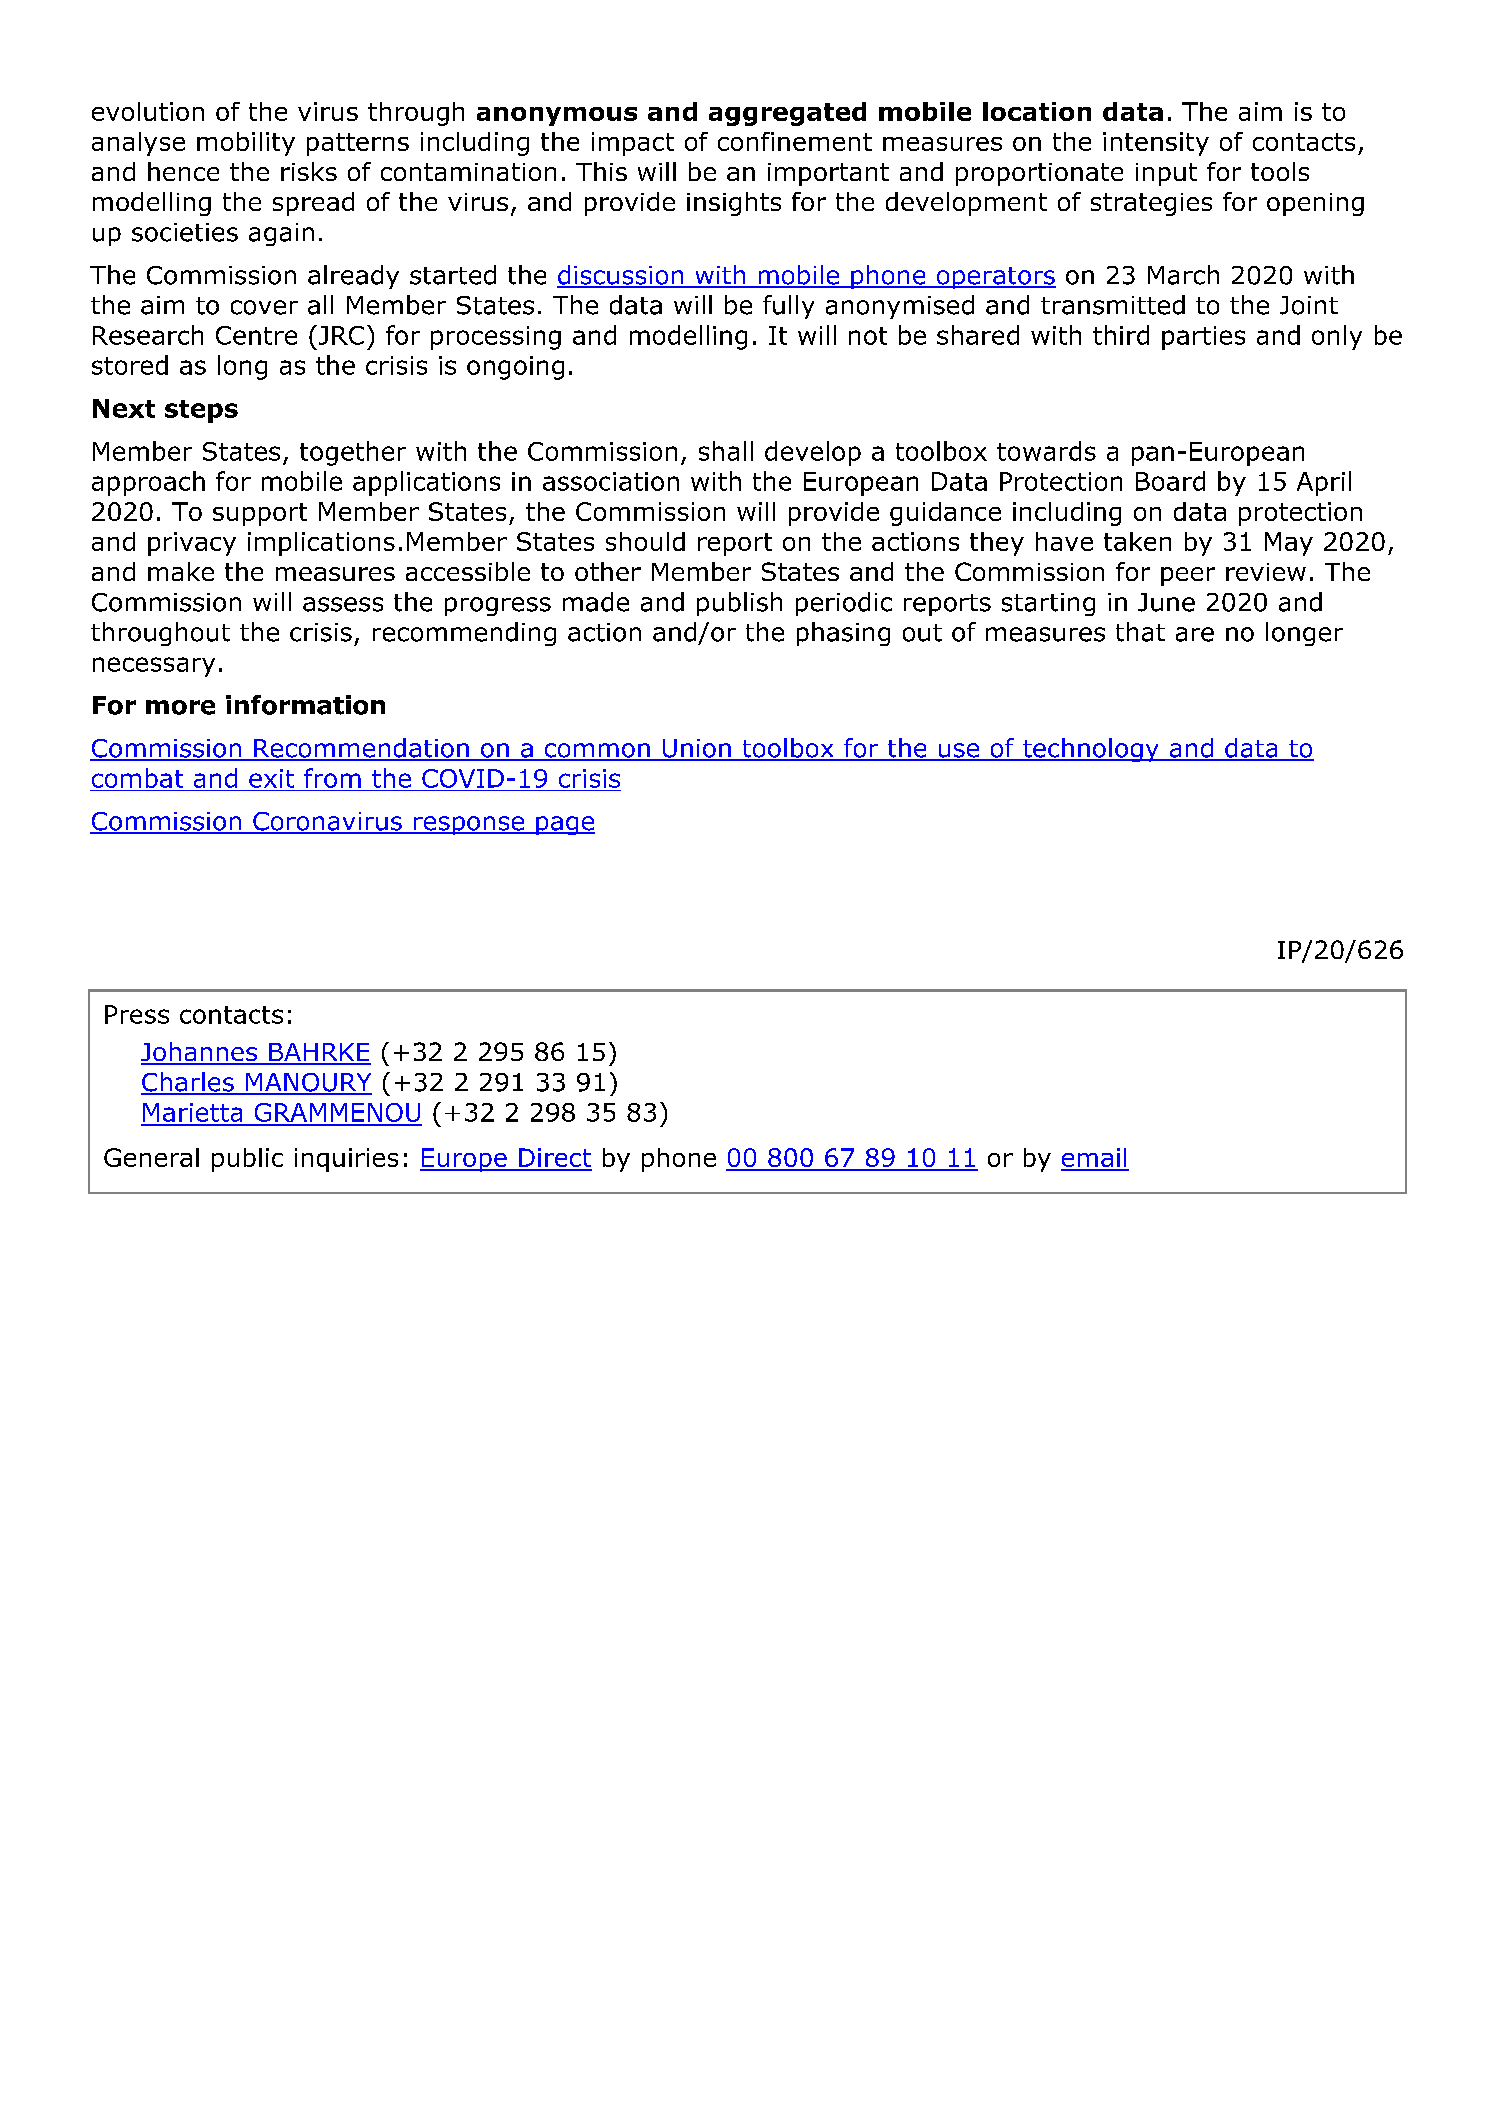  What do you see at coordinates (246, 144) in the screenshot?
I see `mobility` at bounding box center [246, 144].
